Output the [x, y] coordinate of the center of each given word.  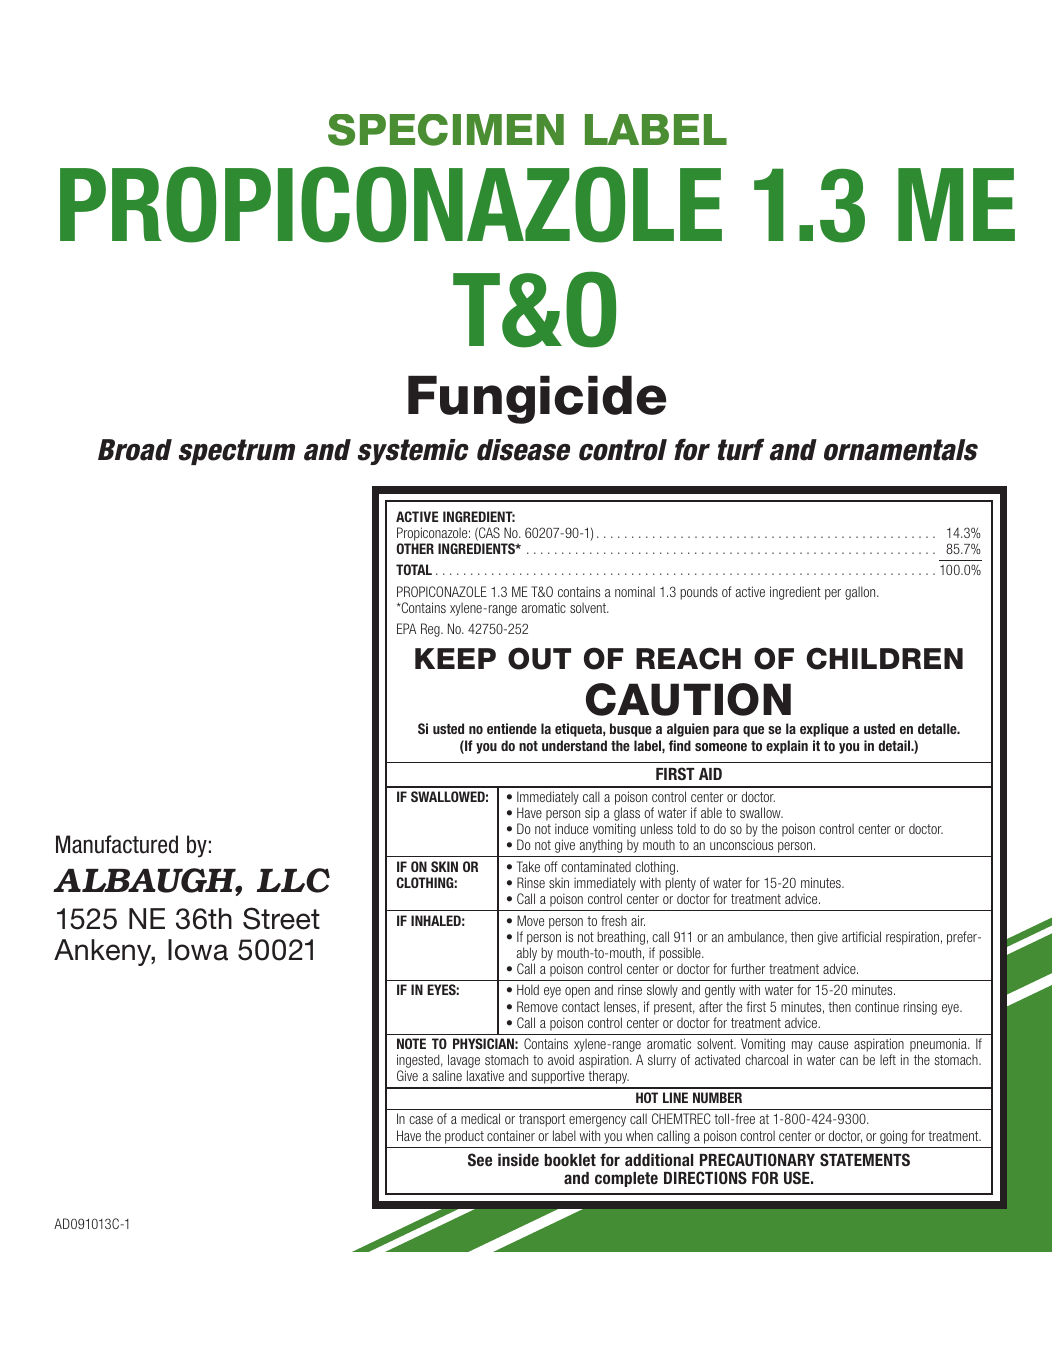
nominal [635, 591]
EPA [406, 628]
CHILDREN [884, 658]
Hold [528, 989]
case [421, 1120]
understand [574, 745]
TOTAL [414, 569]
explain [787, 747]
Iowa [198, 950]
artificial [861, 936]
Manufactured [117, 844]
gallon [861, 593]
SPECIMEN [446, 130]
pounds [699, 593]
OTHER [415, 548]
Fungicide [537, 400]
